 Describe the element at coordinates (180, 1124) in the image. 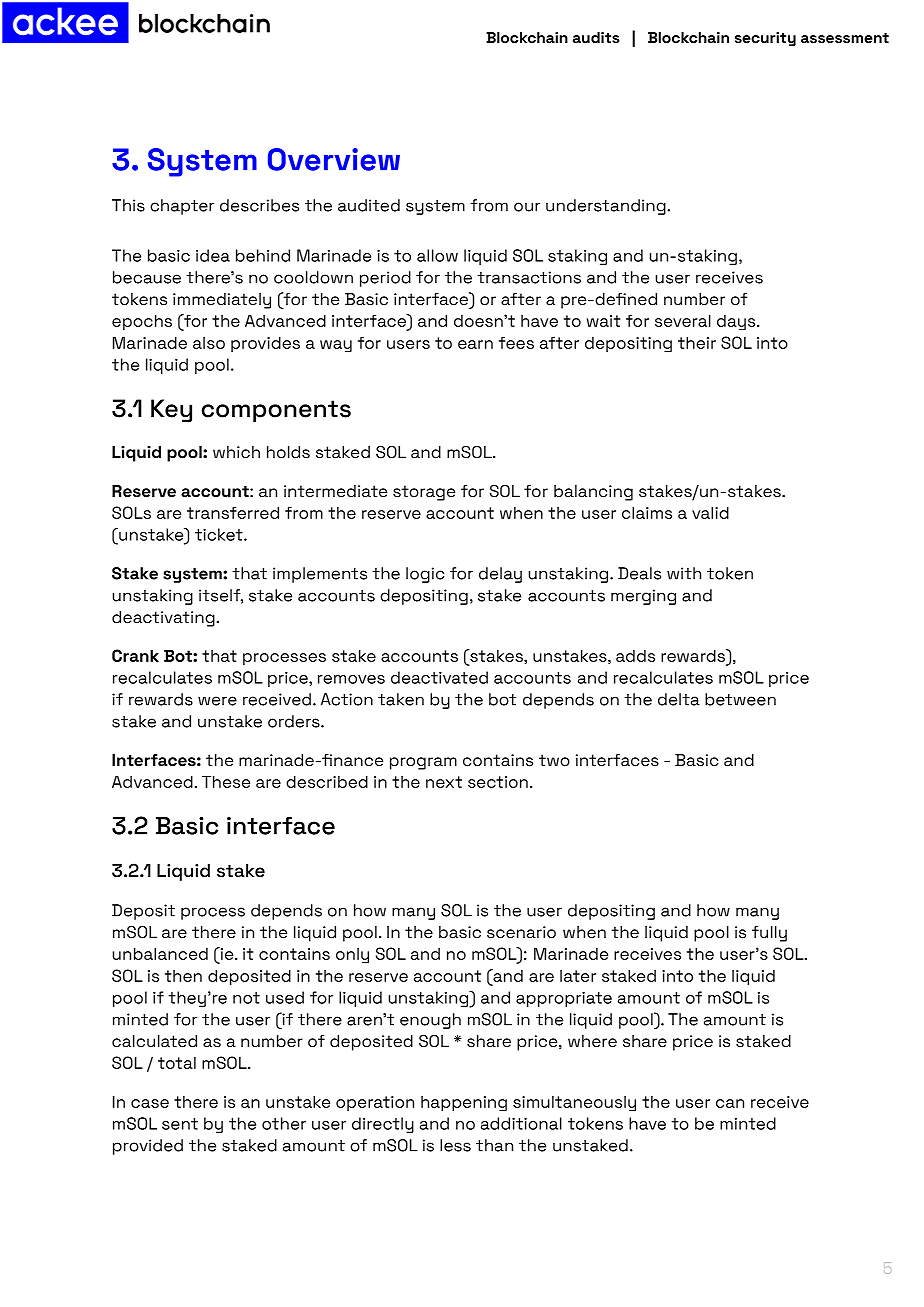

I see `sent` at that location.
